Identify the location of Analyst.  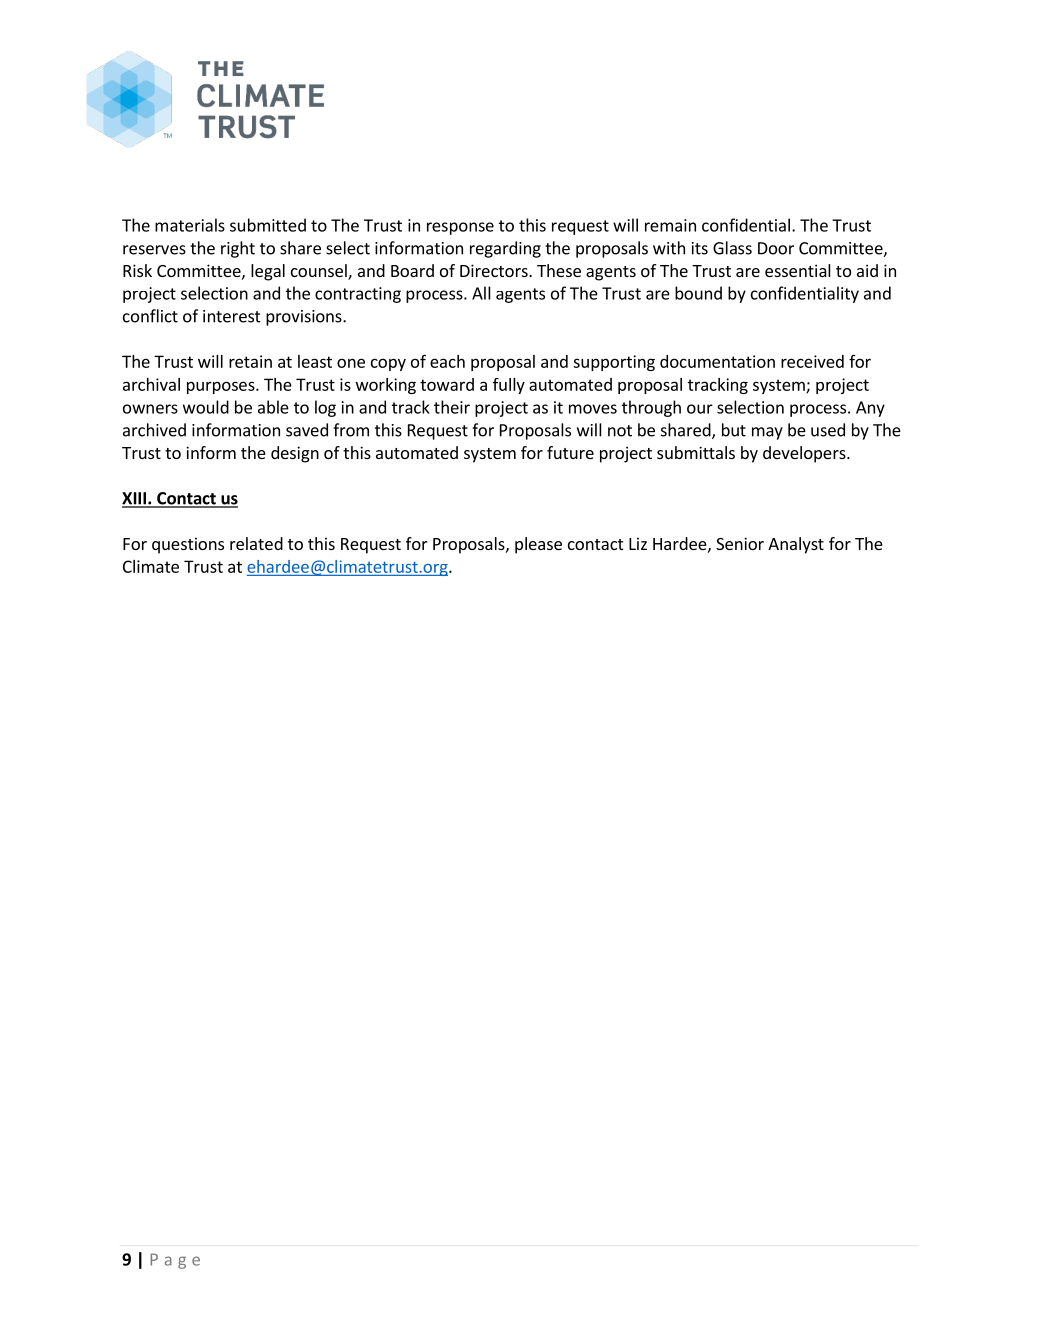
(796, 545).
